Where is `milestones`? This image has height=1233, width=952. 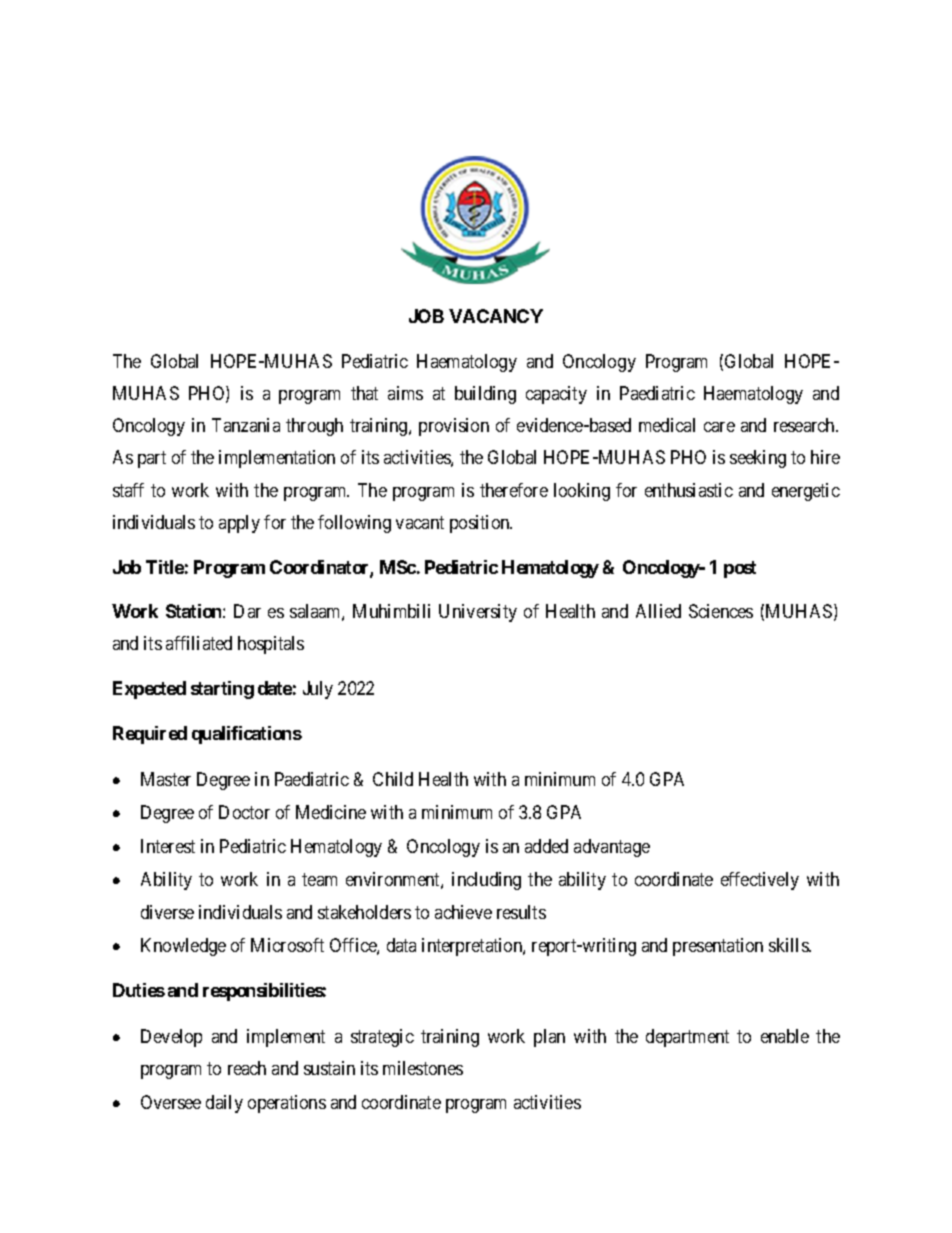 milestones is located at coordinates (423, 1068).
